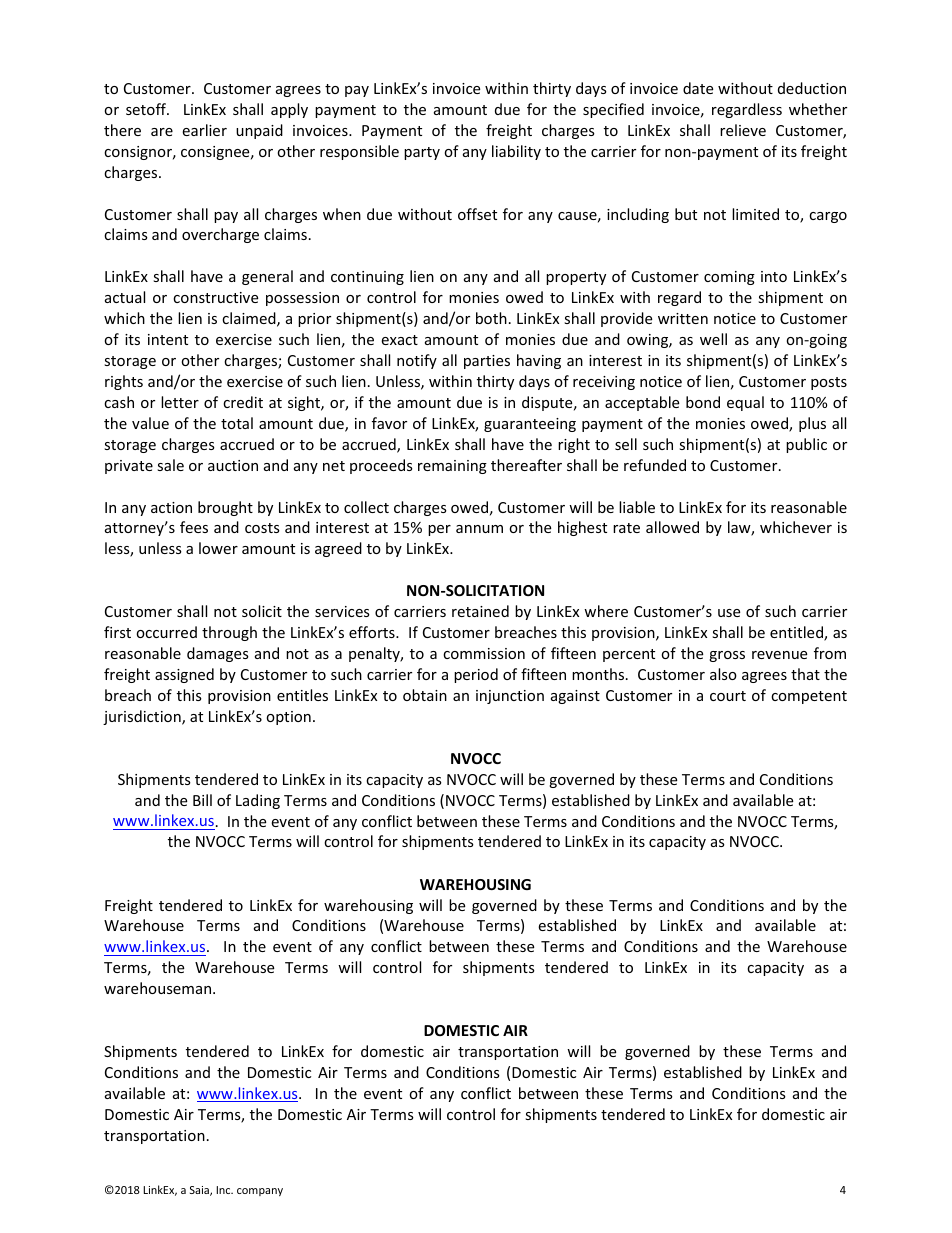 Image resolution: width=952 pixels, height=1233 pixels. Describe the element at coordinates (233, 465) in the page. I see `auction` at that location.
